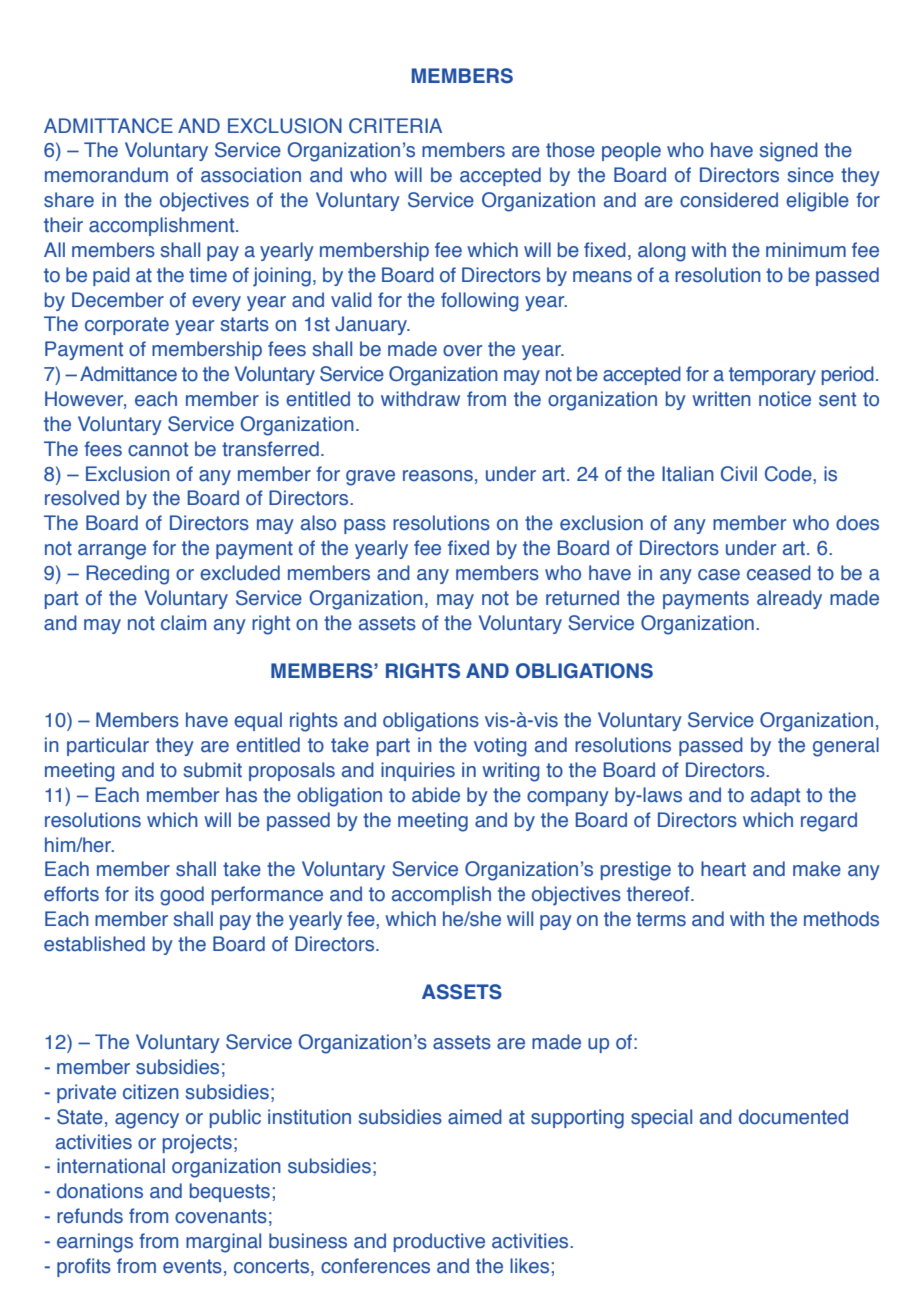 This document has height=1308, width=924. What do you see at coordinates (438, 476) in the document?
I see `reasons` at bounding box center [438, 476].
